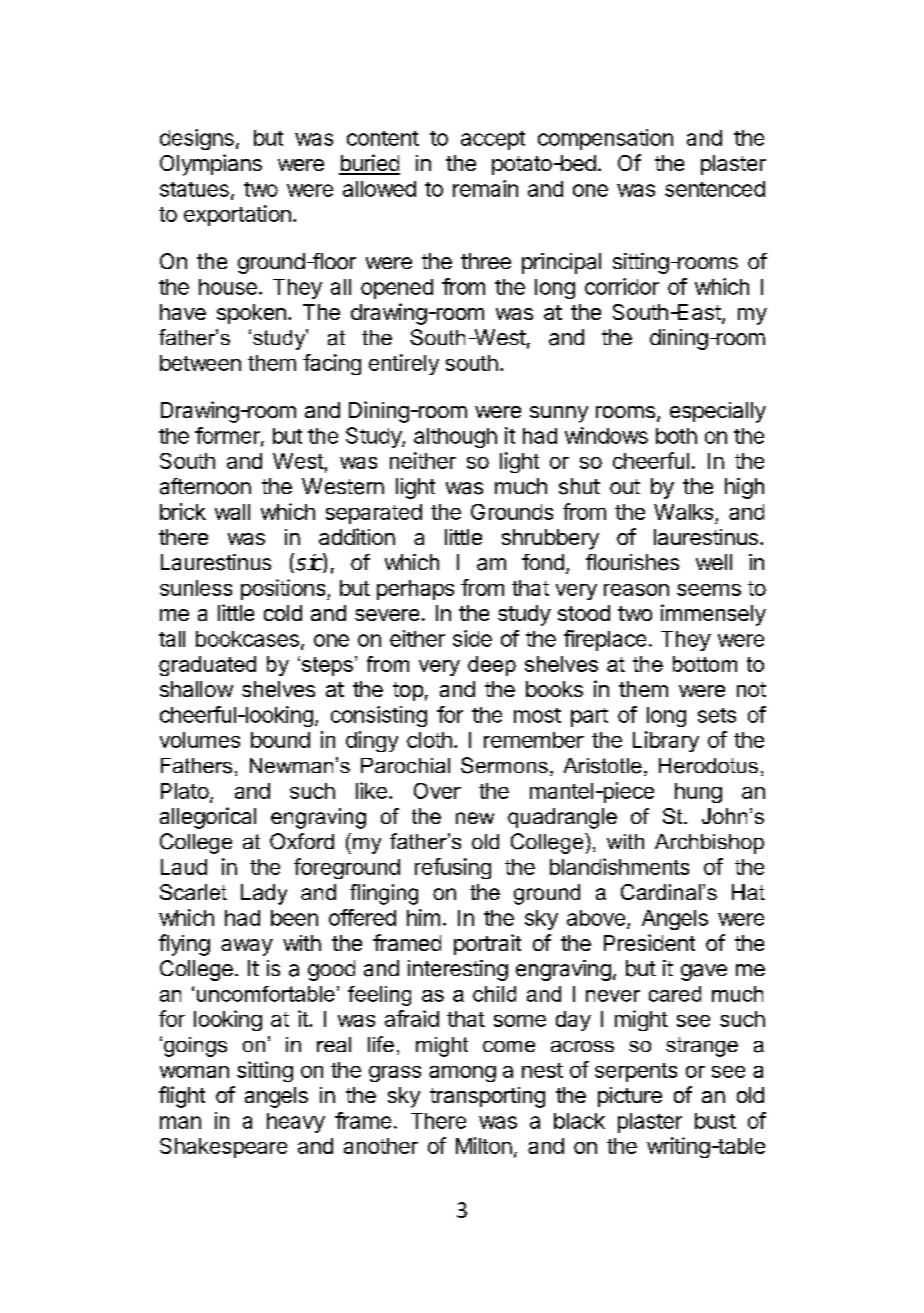 Image resolution: width=924 pixels, height=1313 pixels. I want to click on cloth, so click(429, 740).
